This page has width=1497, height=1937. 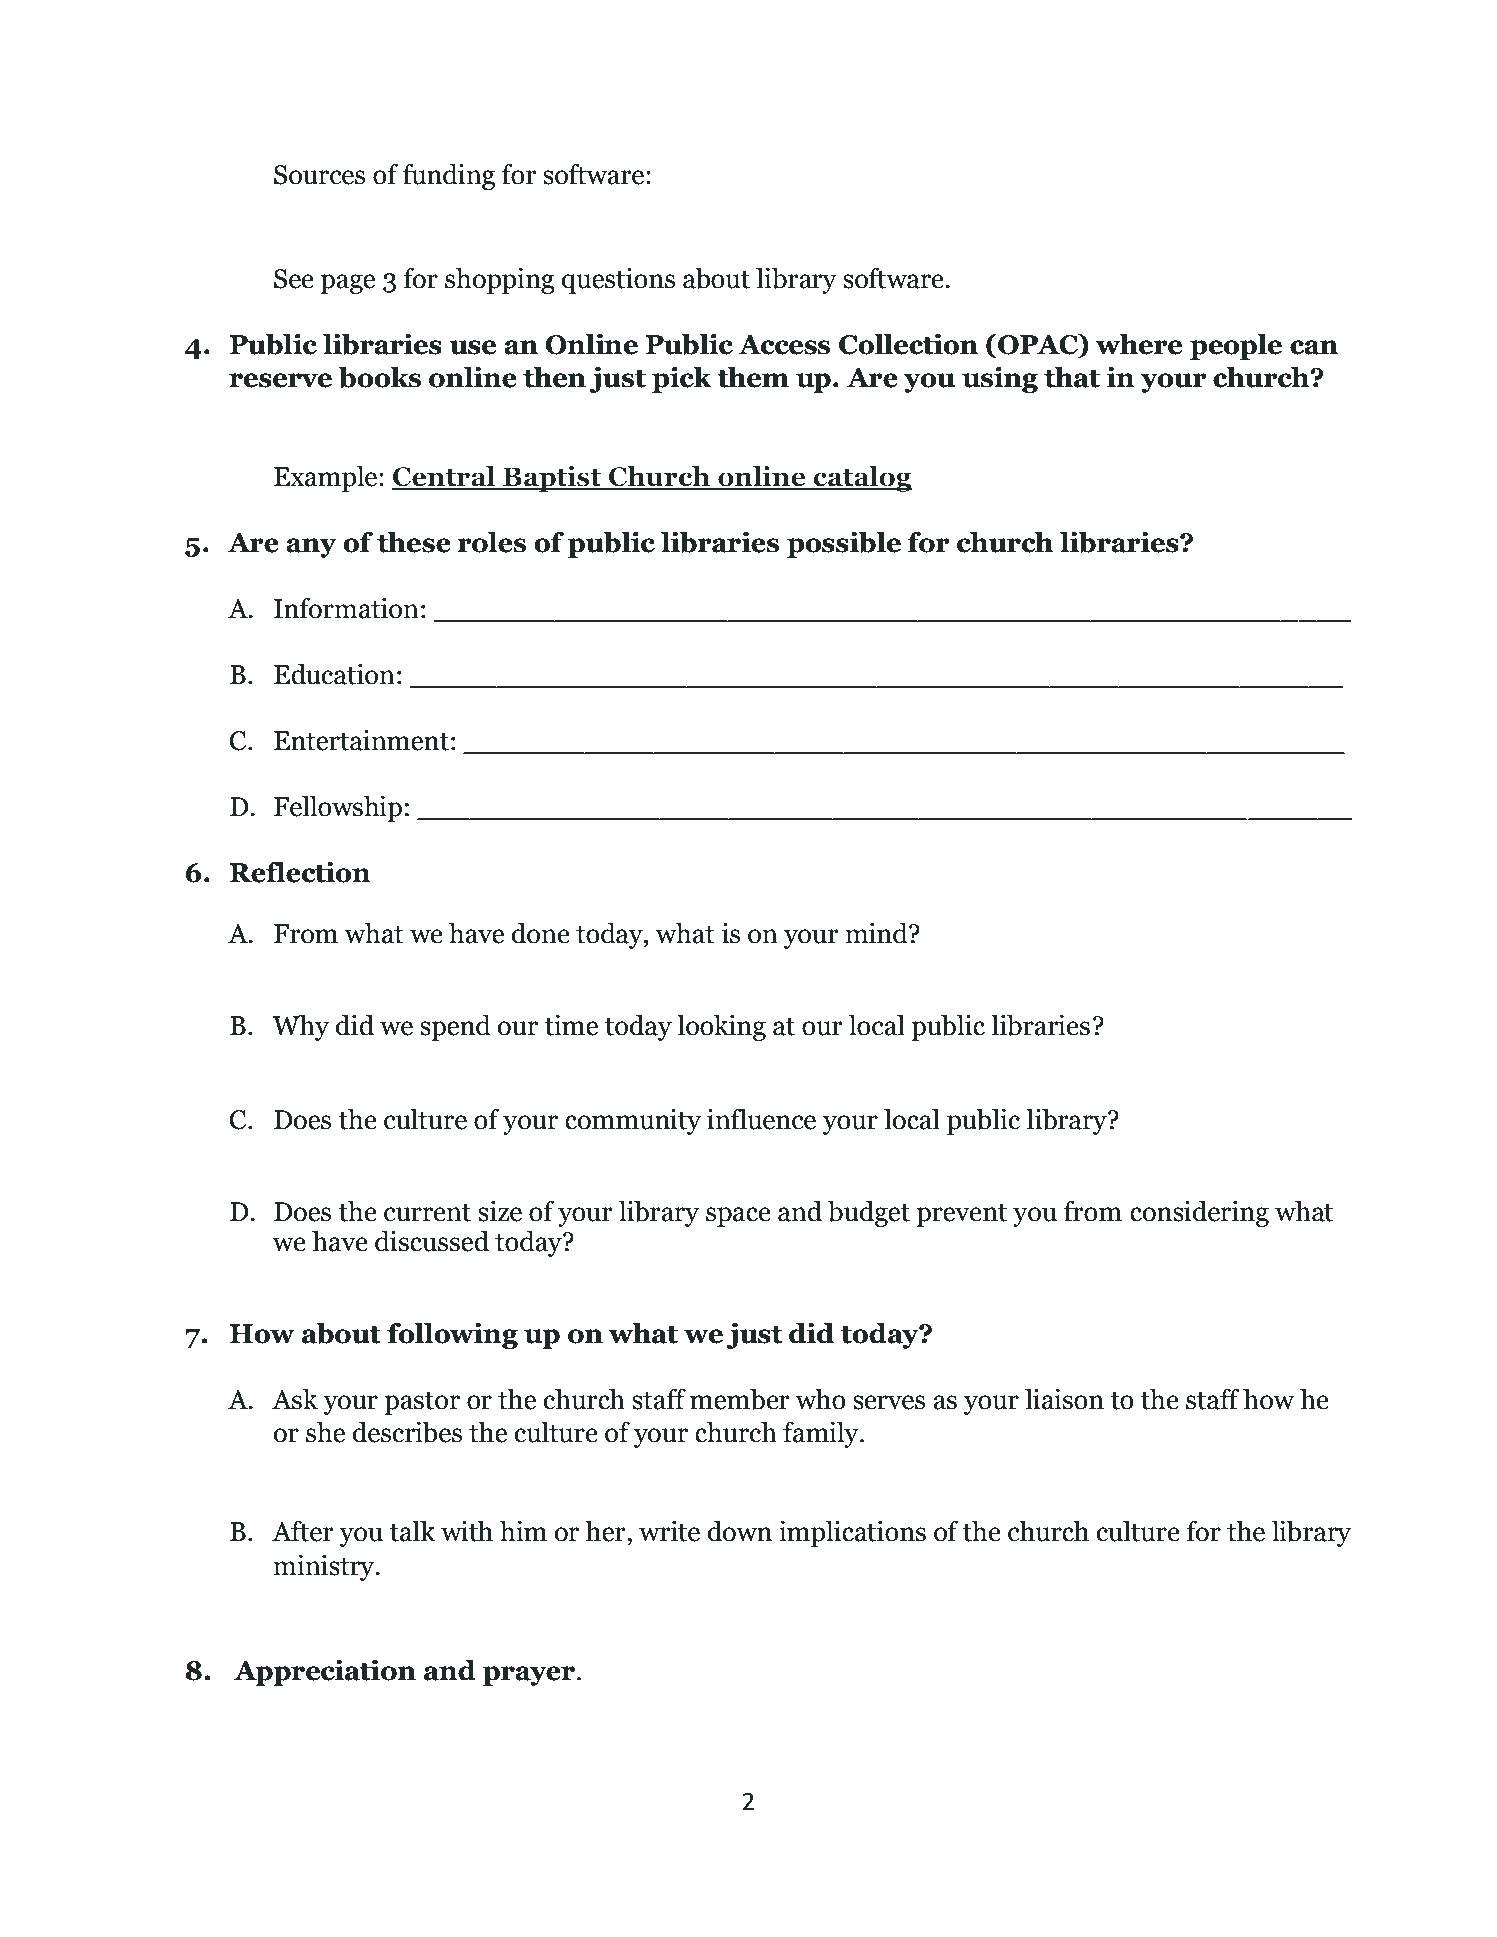 I want to click on current, so click(x=427, y=1212).
